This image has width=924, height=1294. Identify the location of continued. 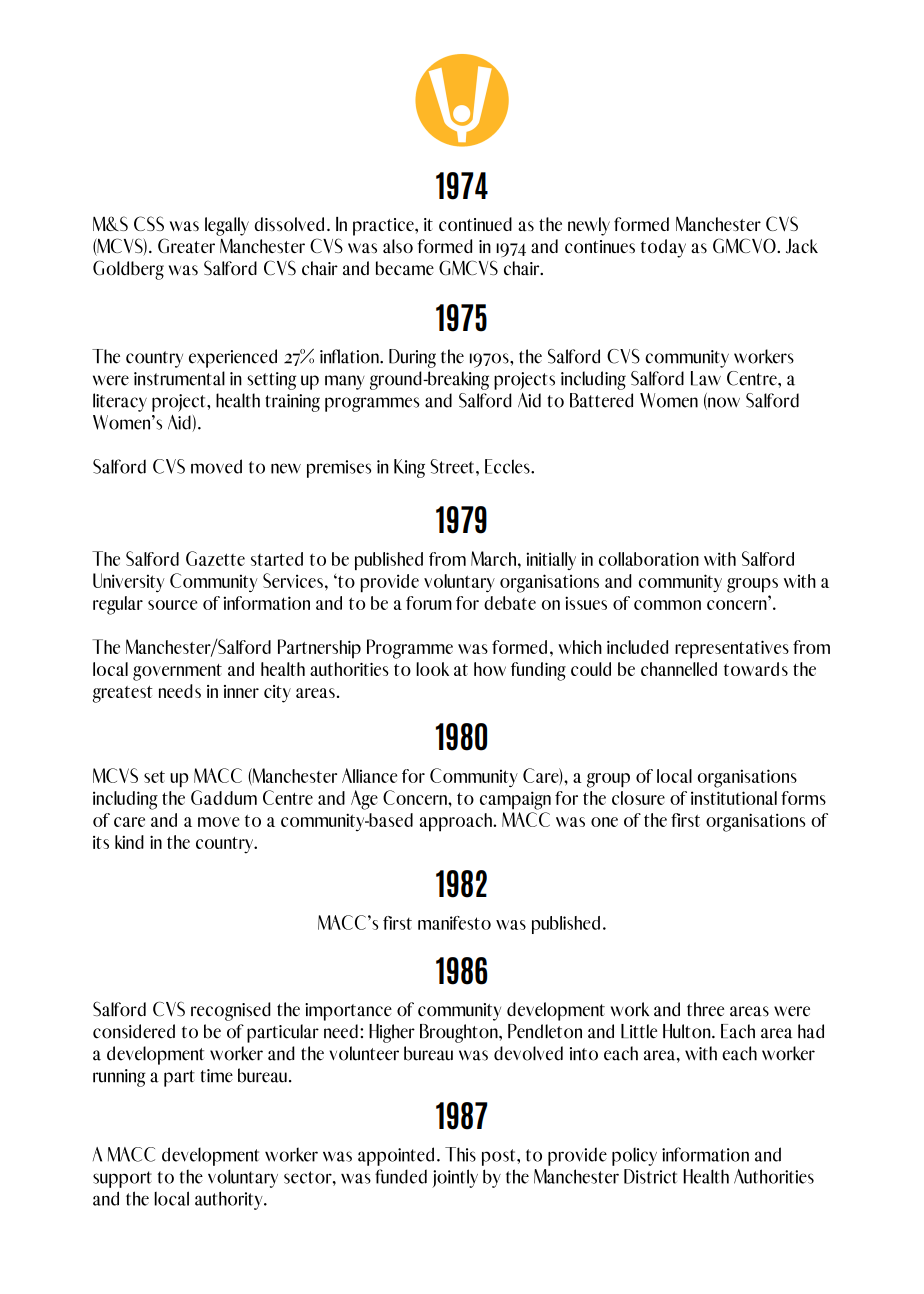
(475, 224).
